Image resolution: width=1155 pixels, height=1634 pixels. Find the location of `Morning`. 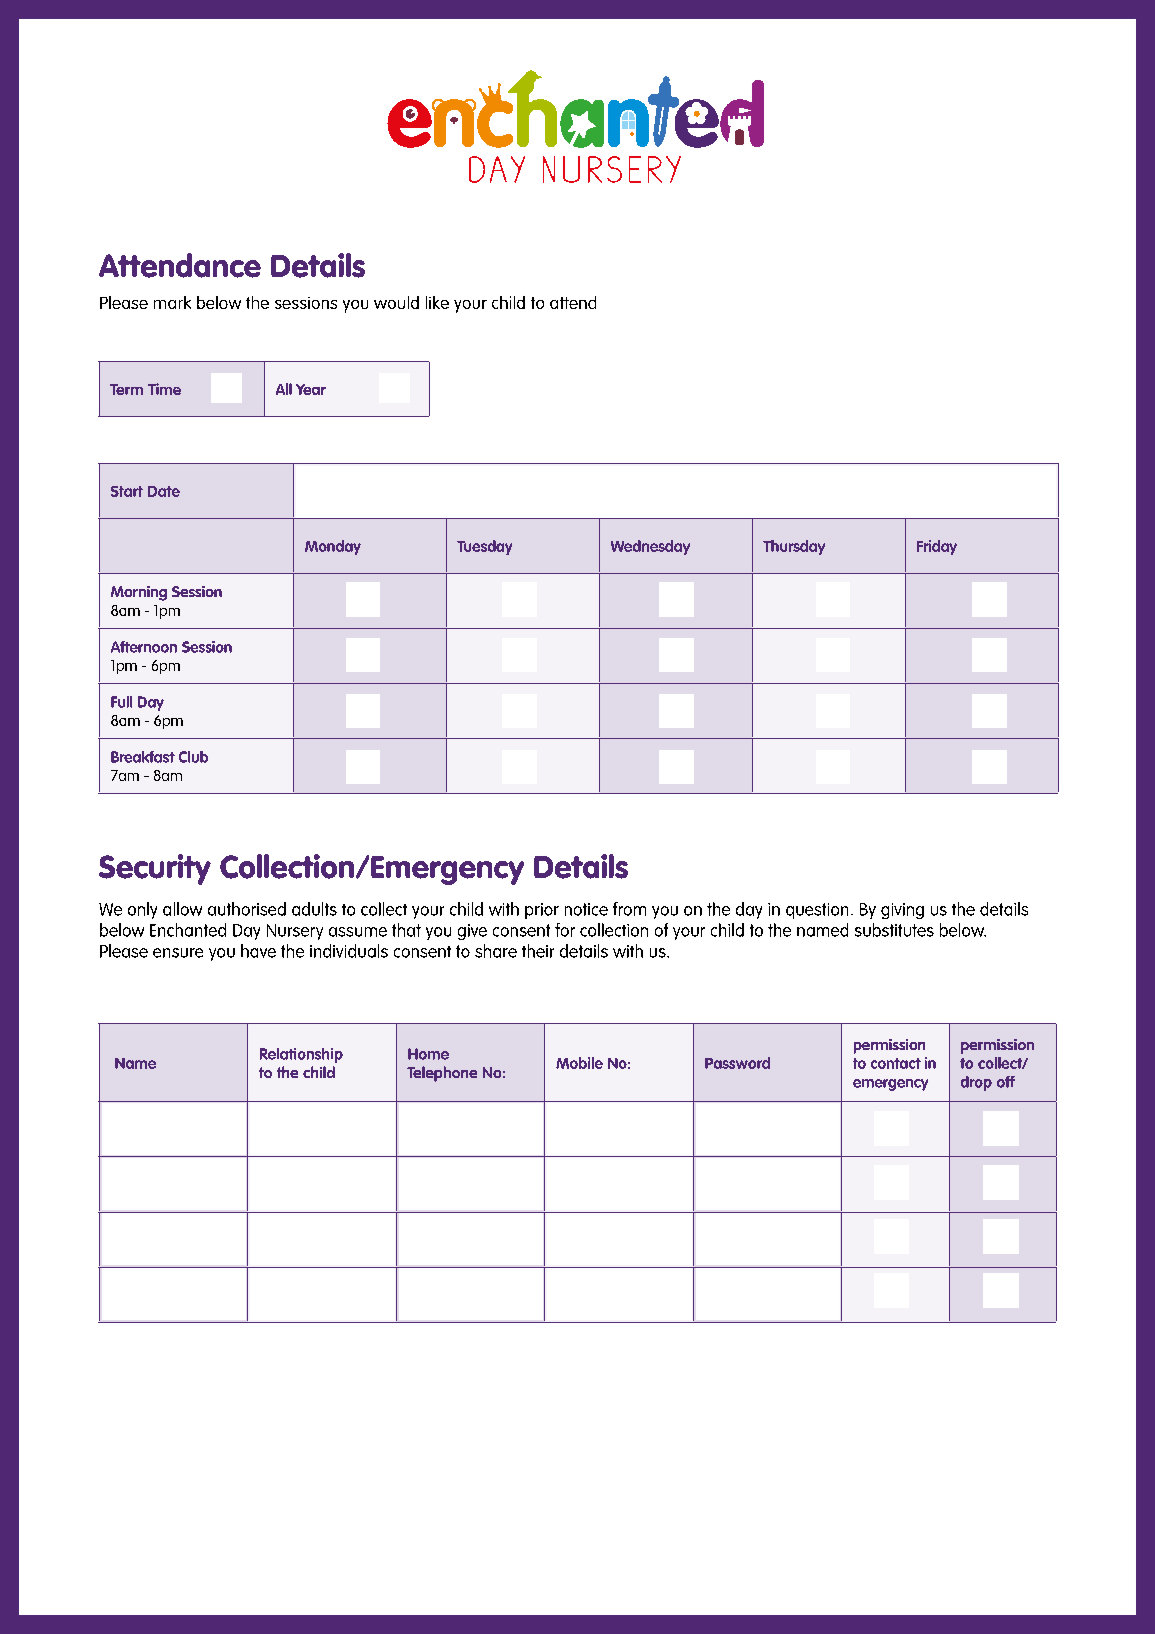

Morning is located at coordinates (139, 593).
